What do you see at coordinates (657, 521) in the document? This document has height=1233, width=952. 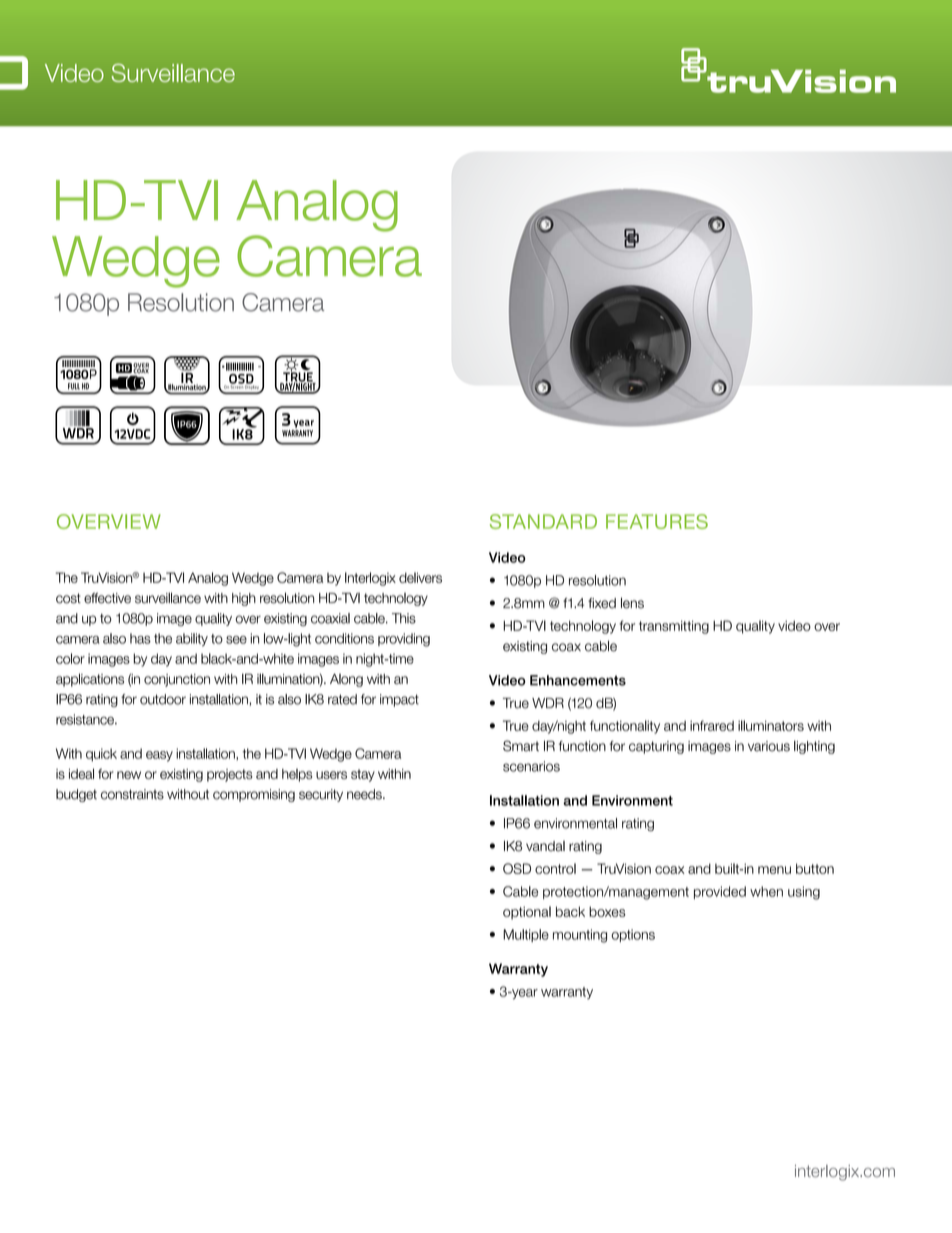 I see `FEATURES` at bounding box center [657, 521].
